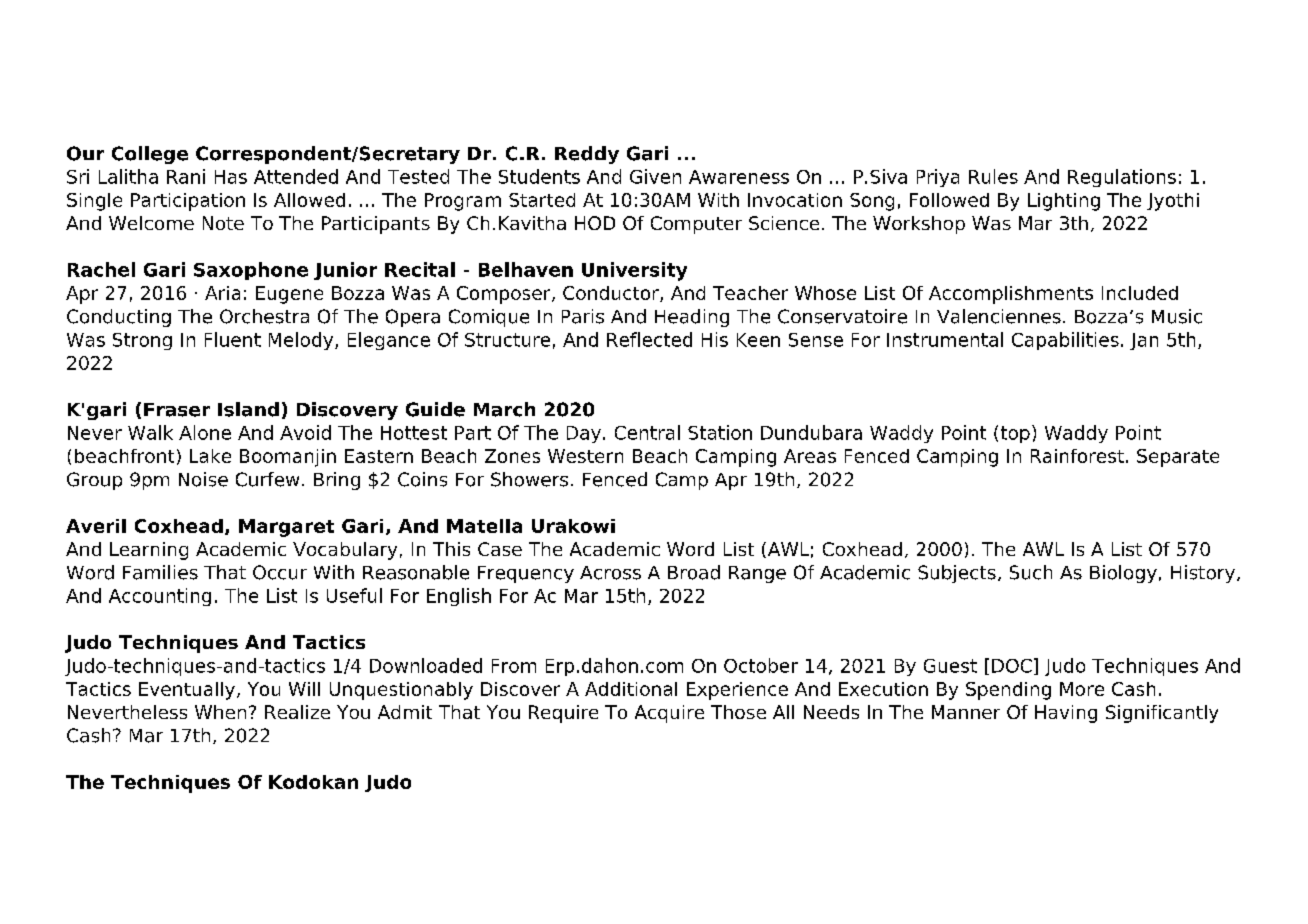 This screenshot has height=924, width=1308. Describe the element at coordinates (655, 176) in the screenshot. I see `Given` at that location.
